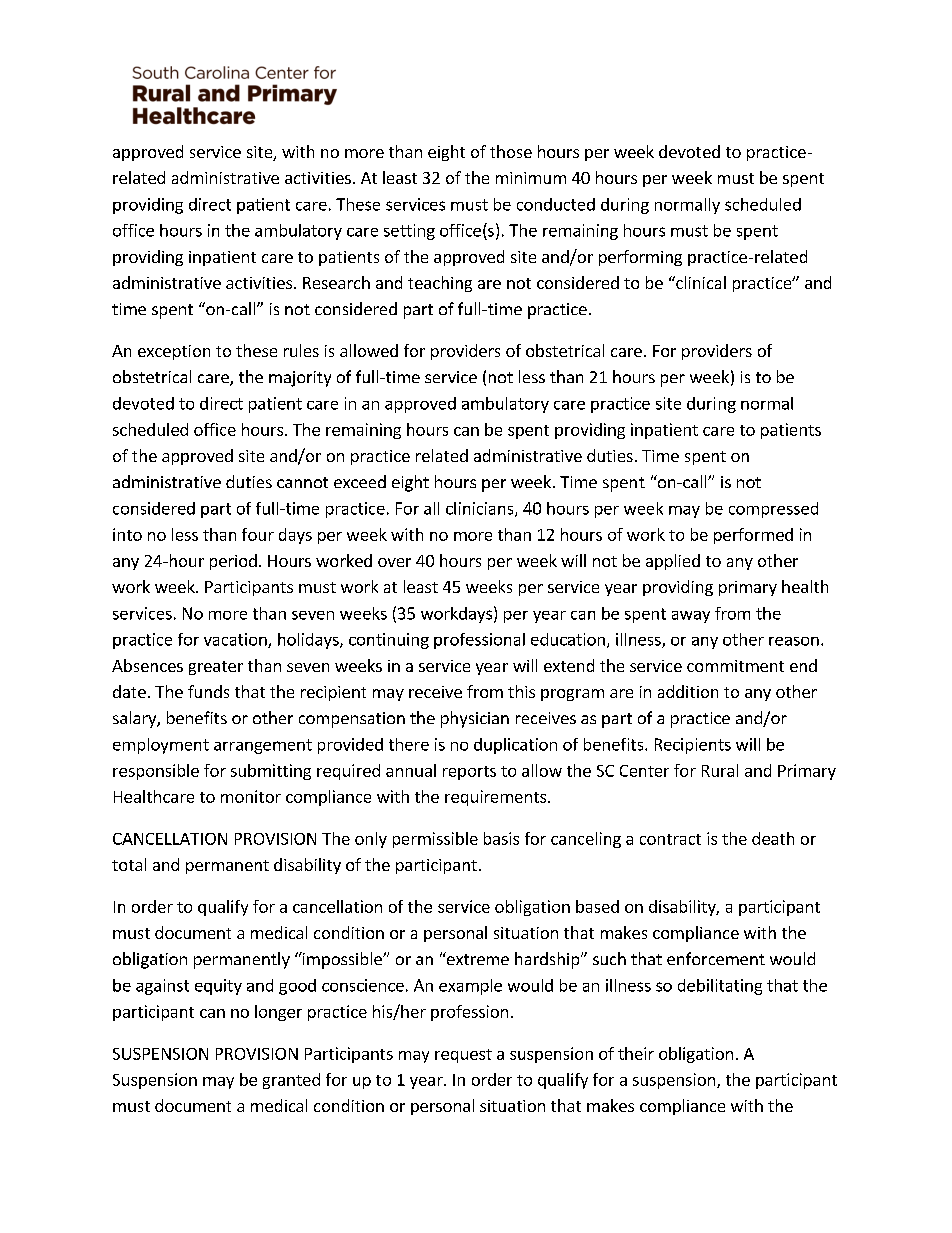 The image size is (952, 1233). What do you see at coordinates (636, 1053) in the screenshot?
I see `their` at bounding box center [636, 1053].
